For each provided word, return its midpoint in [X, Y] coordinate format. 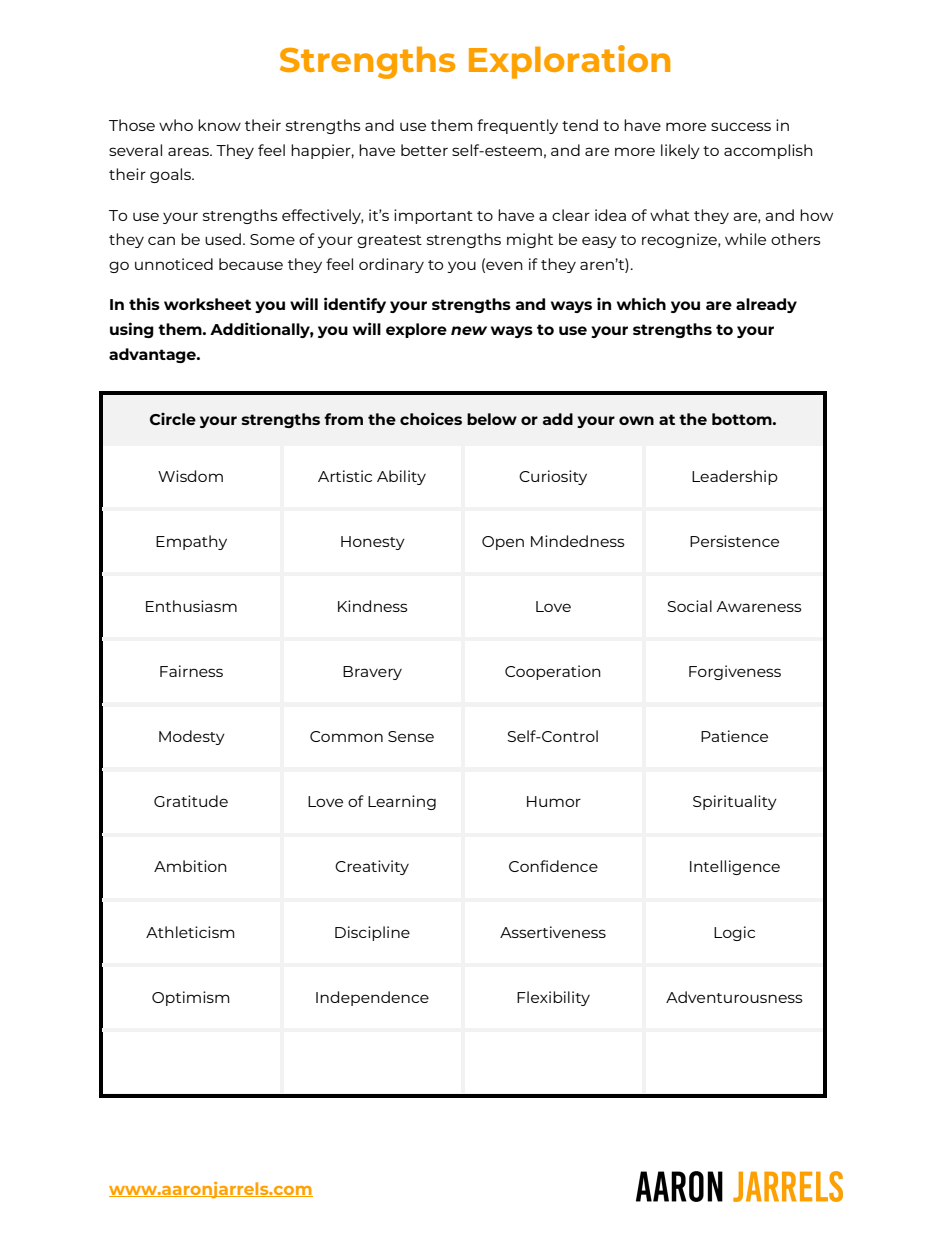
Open [503, 543]
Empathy [191, 542]
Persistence [734, 541]
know [219, 125]
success [741, 126]
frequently [517, 126]
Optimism [191, 998]
